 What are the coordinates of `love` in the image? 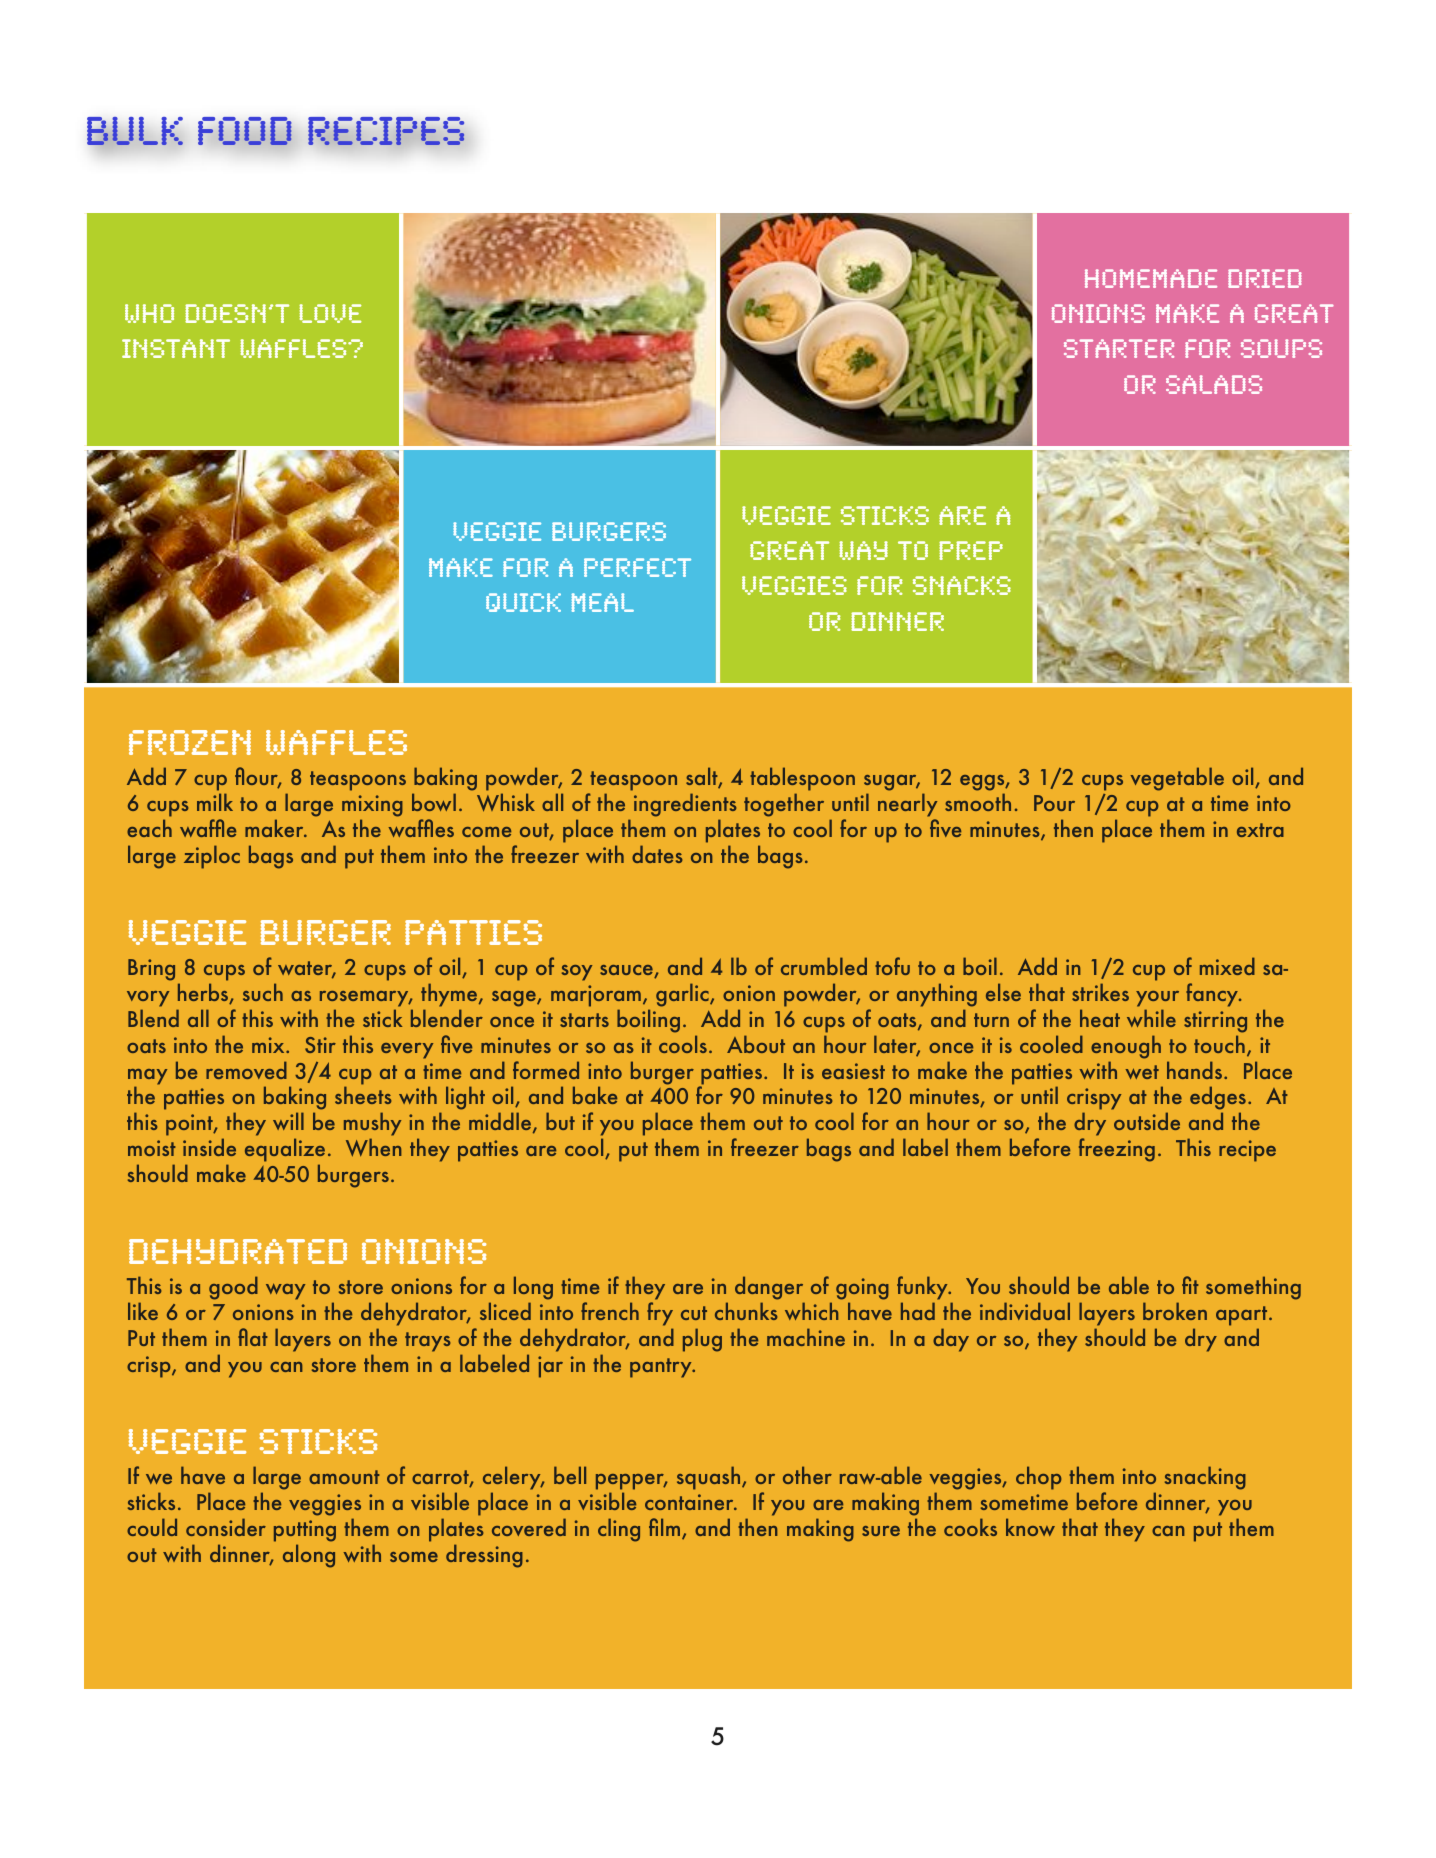 It's located at (330, 313).
